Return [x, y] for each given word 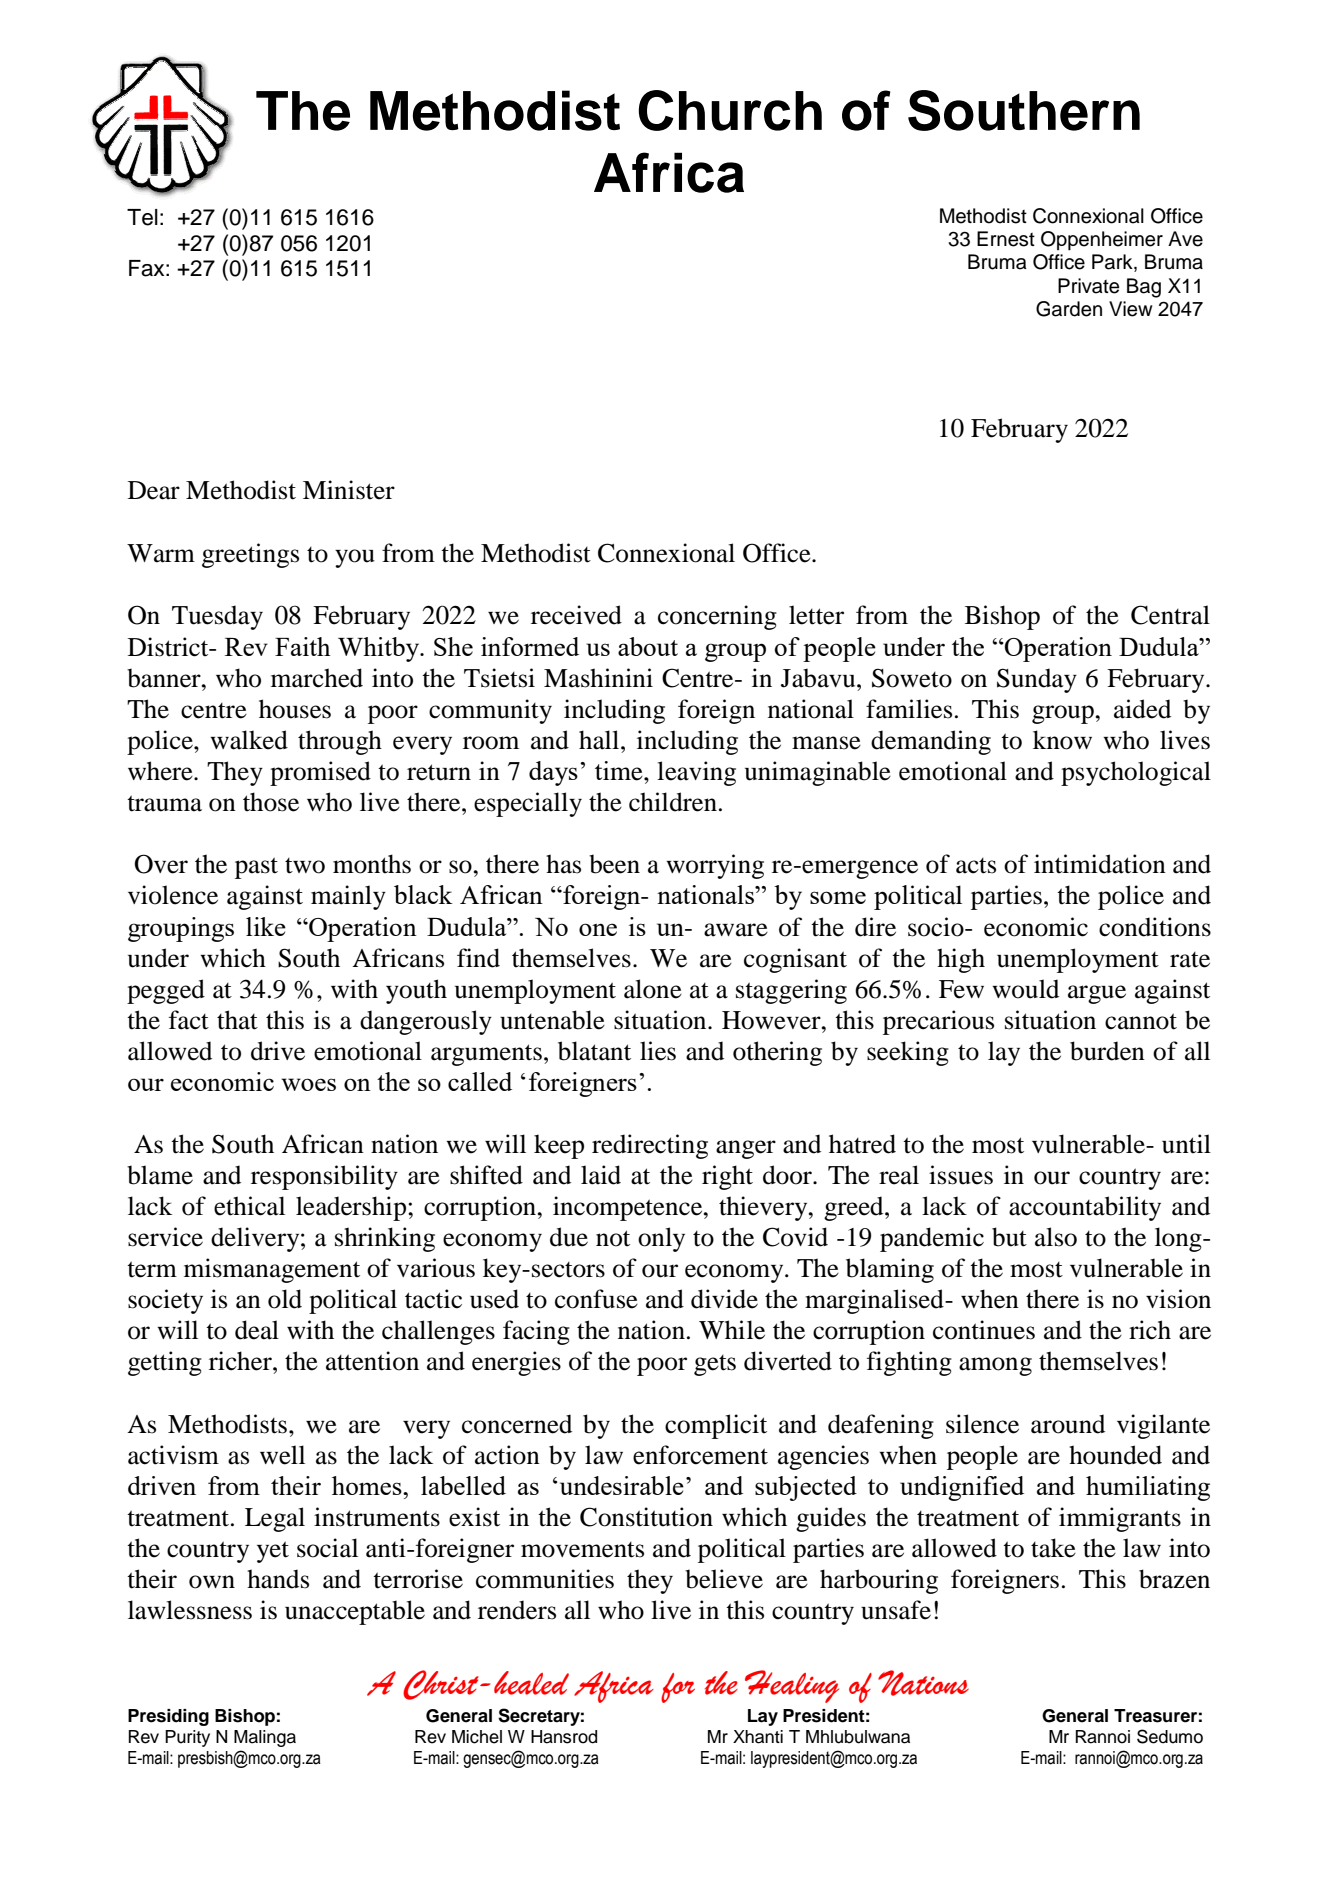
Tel [142, 217]
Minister [349, 490]
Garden [1069, 309]
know [1062, 740]
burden [1107, 1051]
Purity [187, 1738]
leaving [696, 773]
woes [308, 1084]
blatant [594, 1051]
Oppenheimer [1102, 241]
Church [730, 110]
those [271, 802]
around [1068, 1424]
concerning [717, 617]
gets [715, 1365]
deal [257, 1330]
